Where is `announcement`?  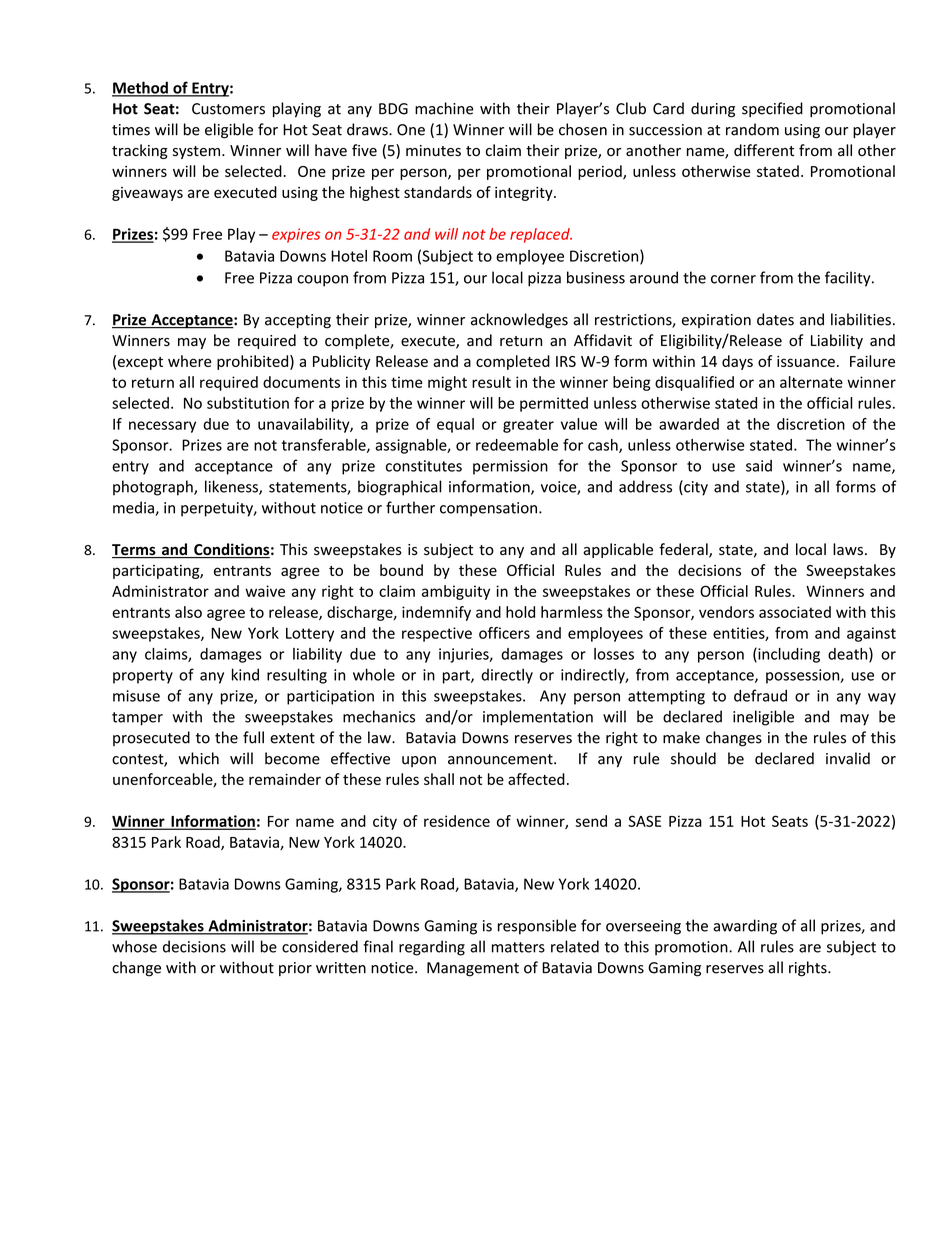 announcement is located at coordinates (501, 759).
